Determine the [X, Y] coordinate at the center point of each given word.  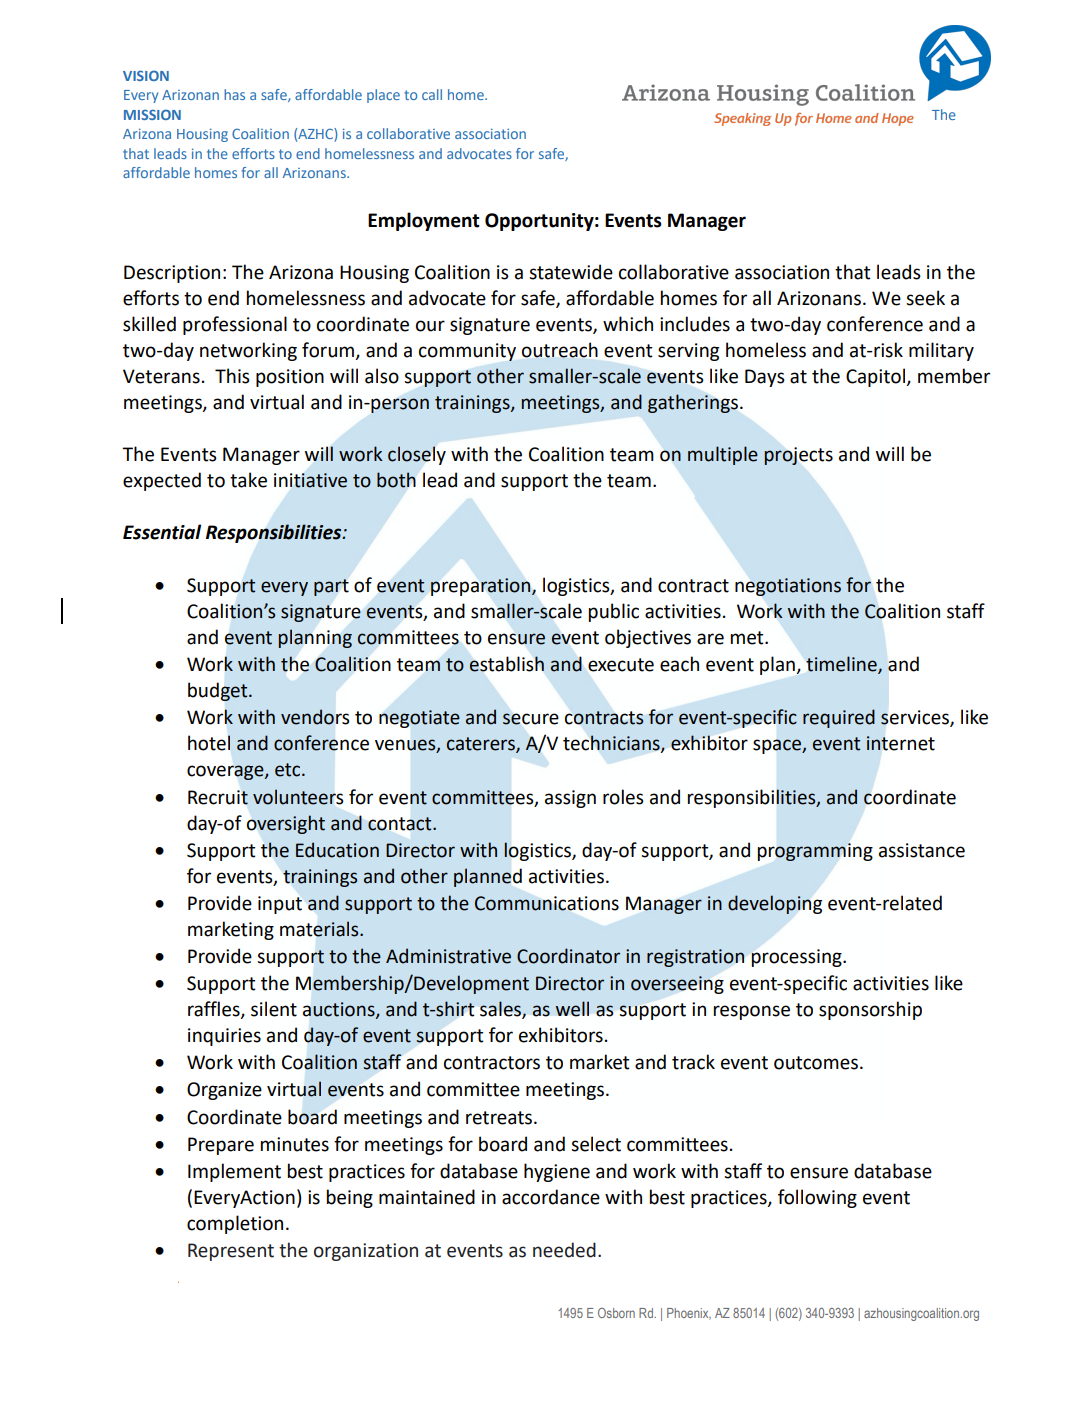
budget [219, 691]
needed [564, 1250]
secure [531, 719]
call [432, 94]
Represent [231, 1252]
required [839, 718]
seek [925, 298]
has [234, 94]
